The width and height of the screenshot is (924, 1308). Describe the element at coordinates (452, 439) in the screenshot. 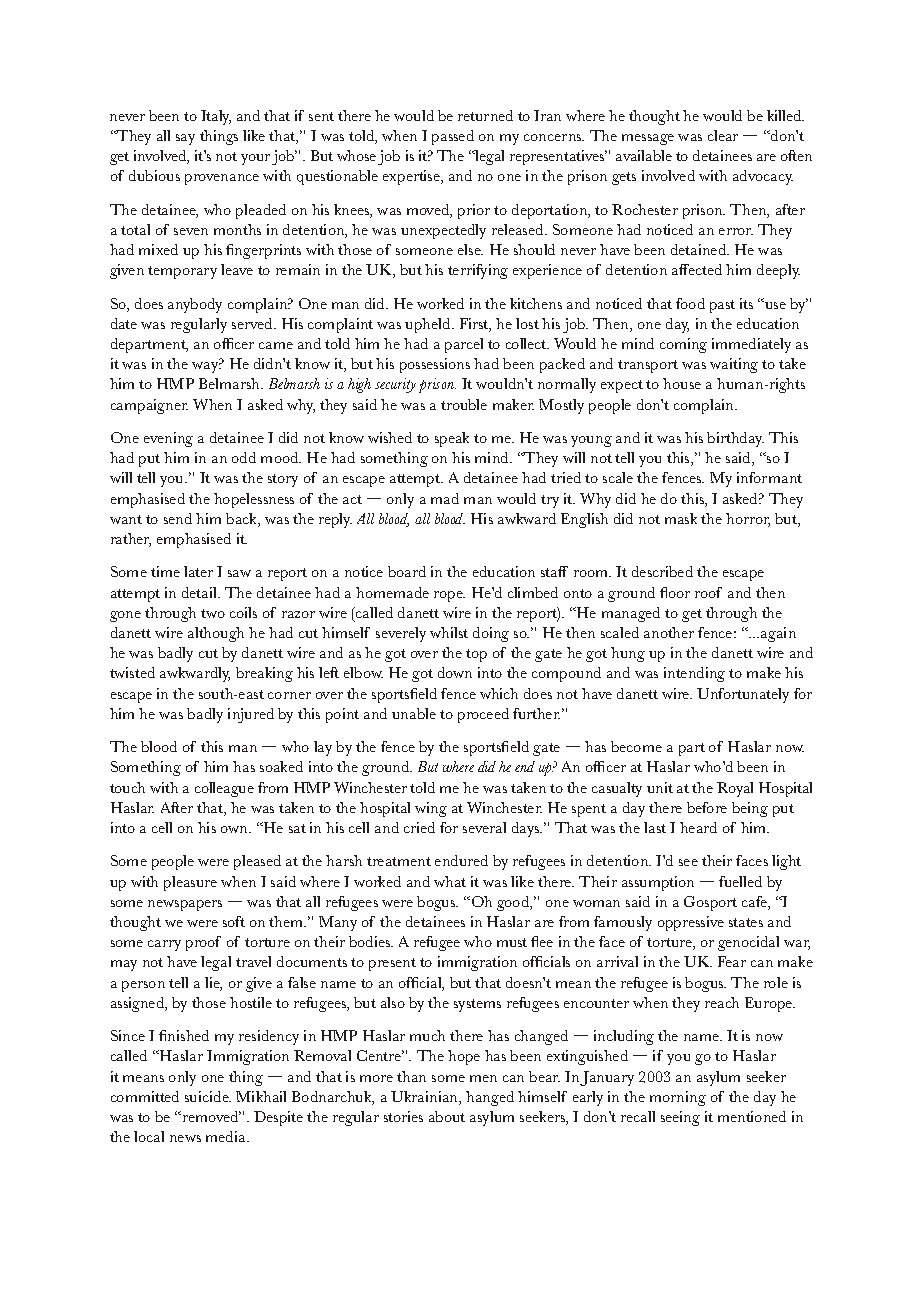

I see `speak` at that location.
